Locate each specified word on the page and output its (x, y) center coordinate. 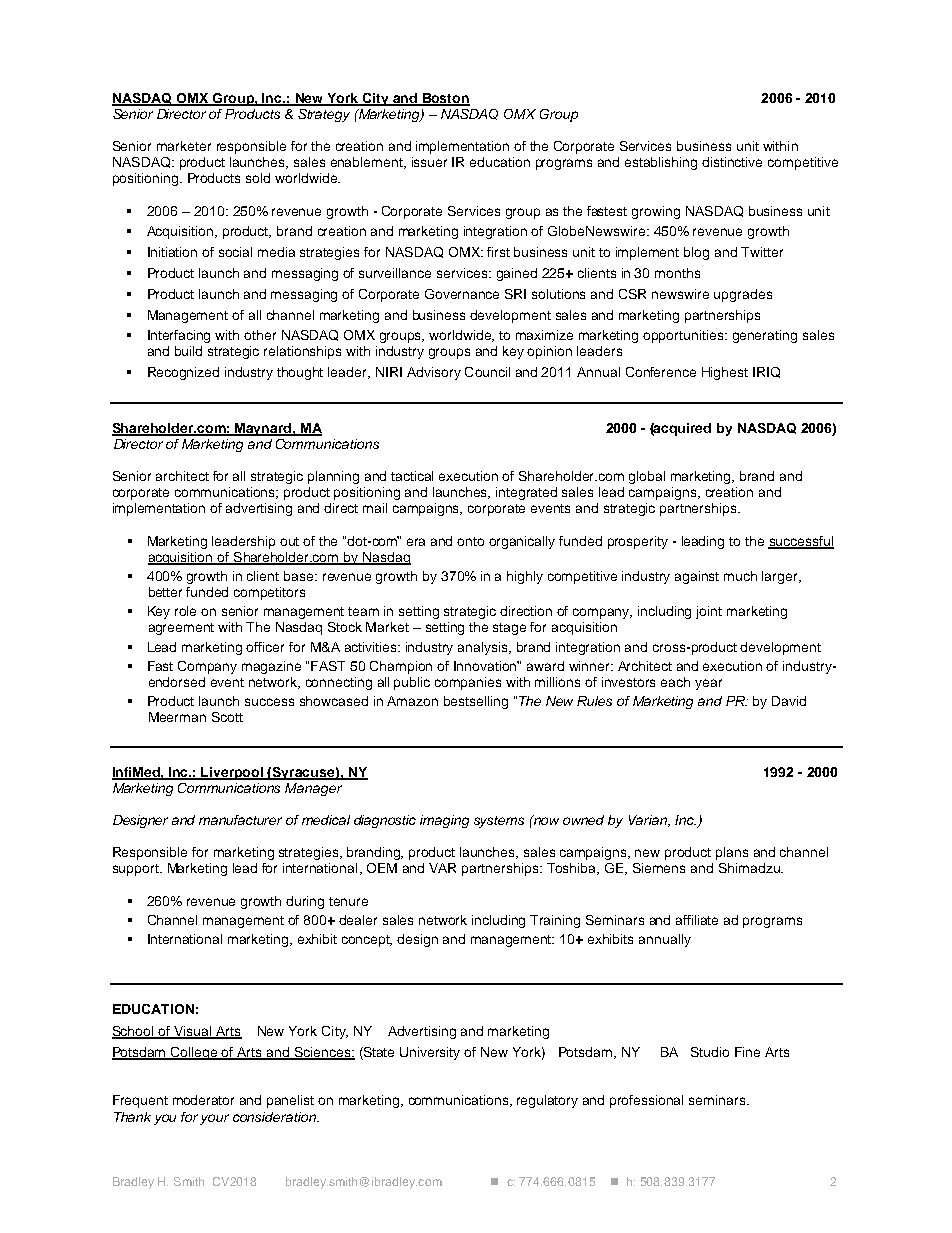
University (430, 1053)
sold (258, 178)
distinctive (732, 162)
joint (709, 612)
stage (509, 629)
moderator (203, 1100)
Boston (445, 99)
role (185, 611)
